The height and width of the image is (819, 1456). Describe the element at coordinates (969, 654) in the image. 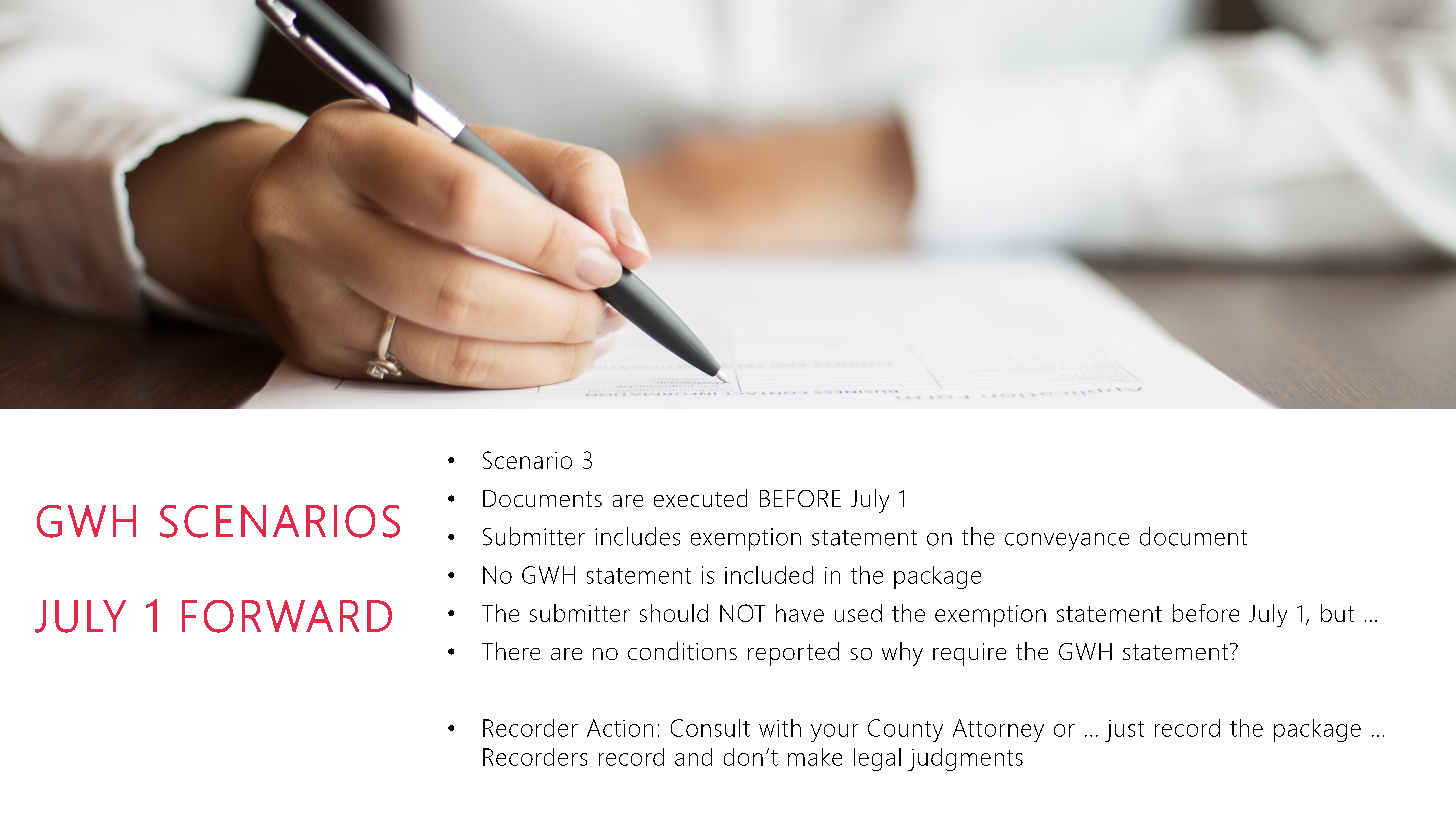

I see `require` at that location.
